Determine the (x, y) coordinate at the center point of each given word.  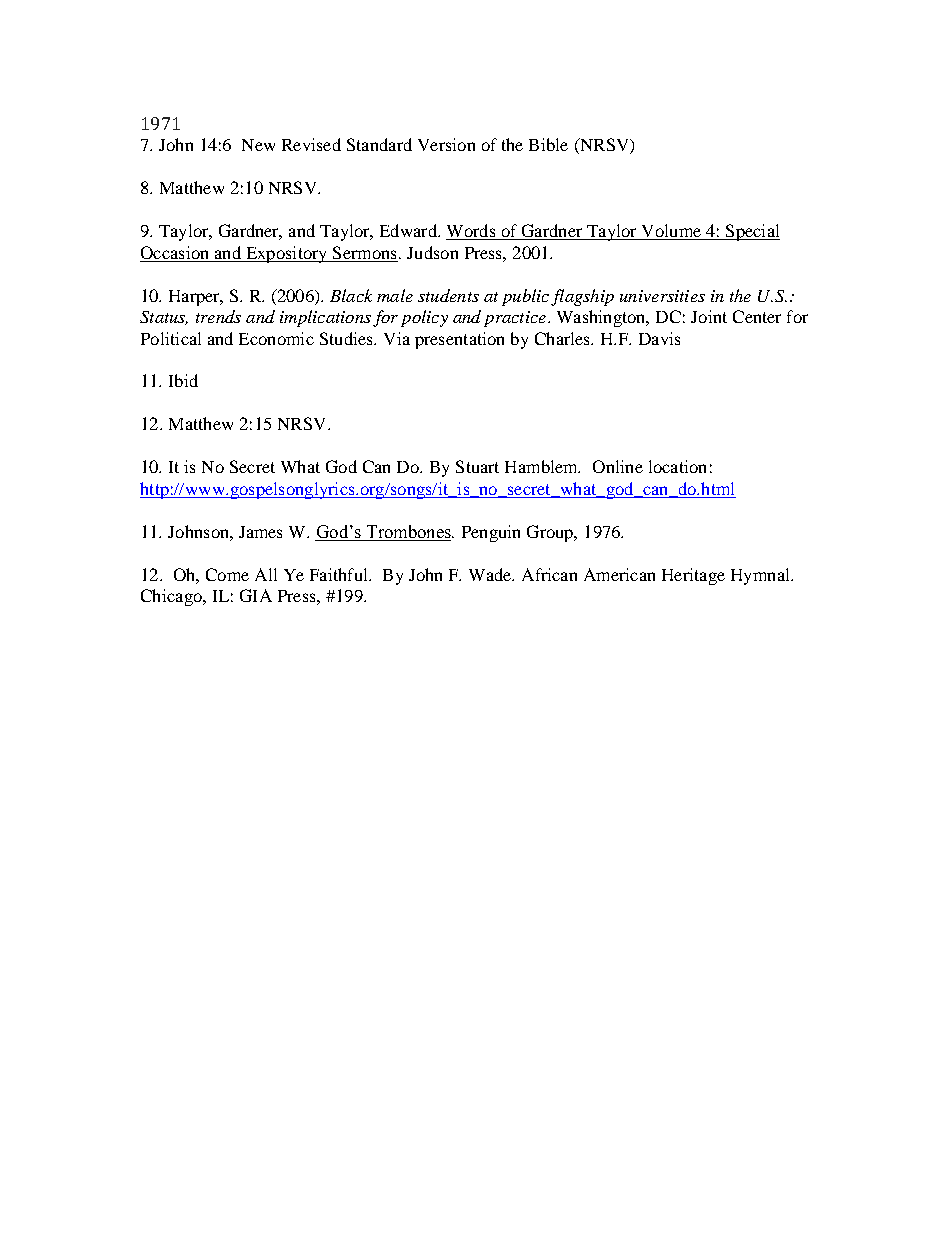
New (258, 145)
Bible (548, 144)
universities (662, 296)
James (260, 532)
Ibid (183, 380)
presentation (459, 340)
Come (227, 574)
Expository (286, 254)
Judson (432, 252)
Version (446, 144)
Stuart (477, 466)
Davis (659, 338)
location (677, 466)
